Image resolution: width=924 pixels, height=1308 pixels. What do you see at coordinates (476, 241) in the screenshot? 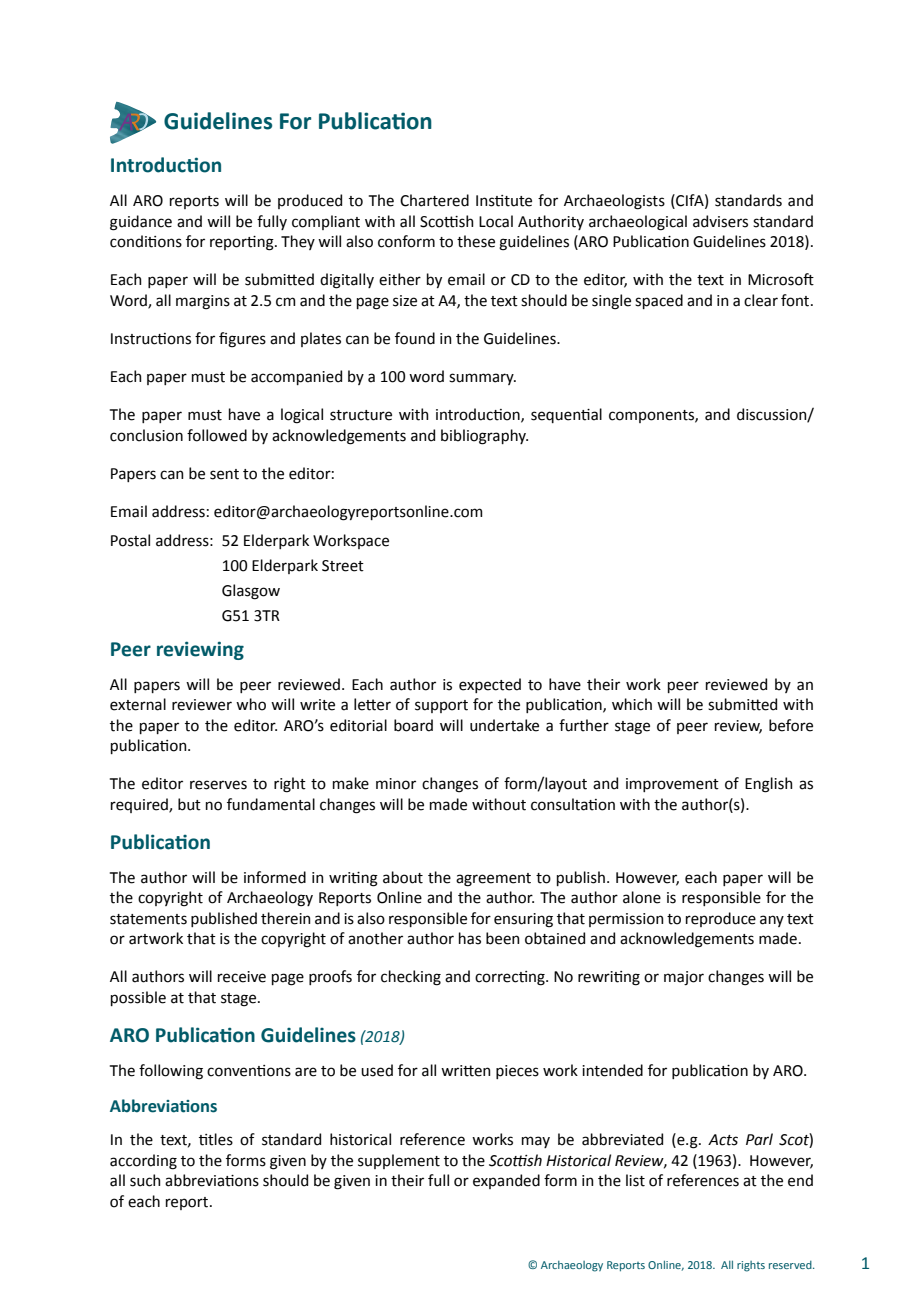
I see `these` at bounding box center [476, 241].
